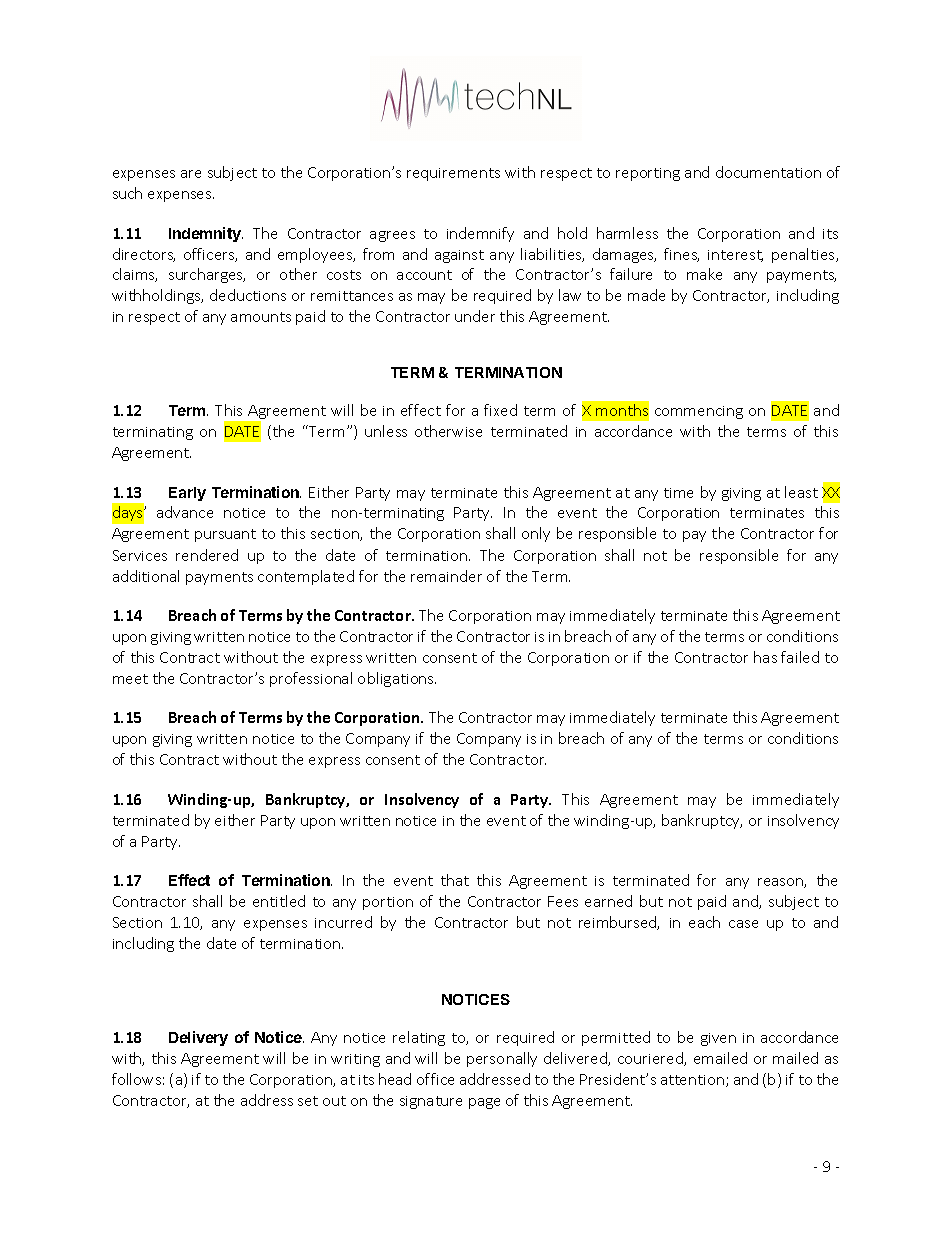 The height and width of the screenshot is (1233, 952). What do you see at coordinates (198, 1038) in the screenshot?
I see `Delivery` at bounding box center [198, 1038].
